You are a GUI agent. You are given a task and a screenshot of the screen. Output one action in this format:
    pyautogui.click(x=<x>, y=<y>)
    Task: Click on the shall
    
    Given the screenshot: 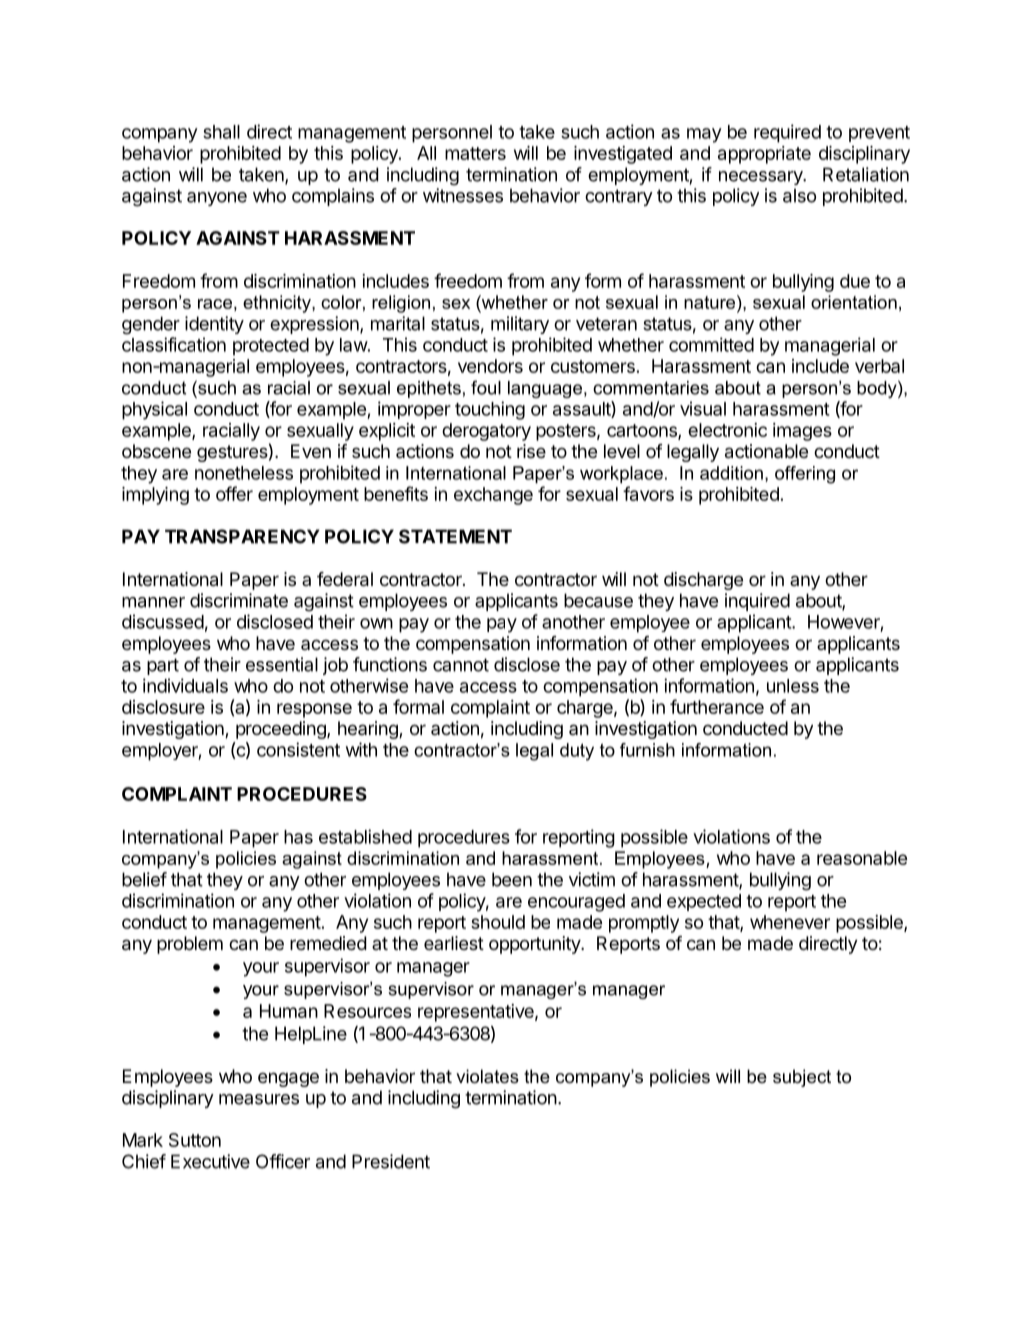 What is the action you would take?
    pyautogui.click(x=221, y=132)
